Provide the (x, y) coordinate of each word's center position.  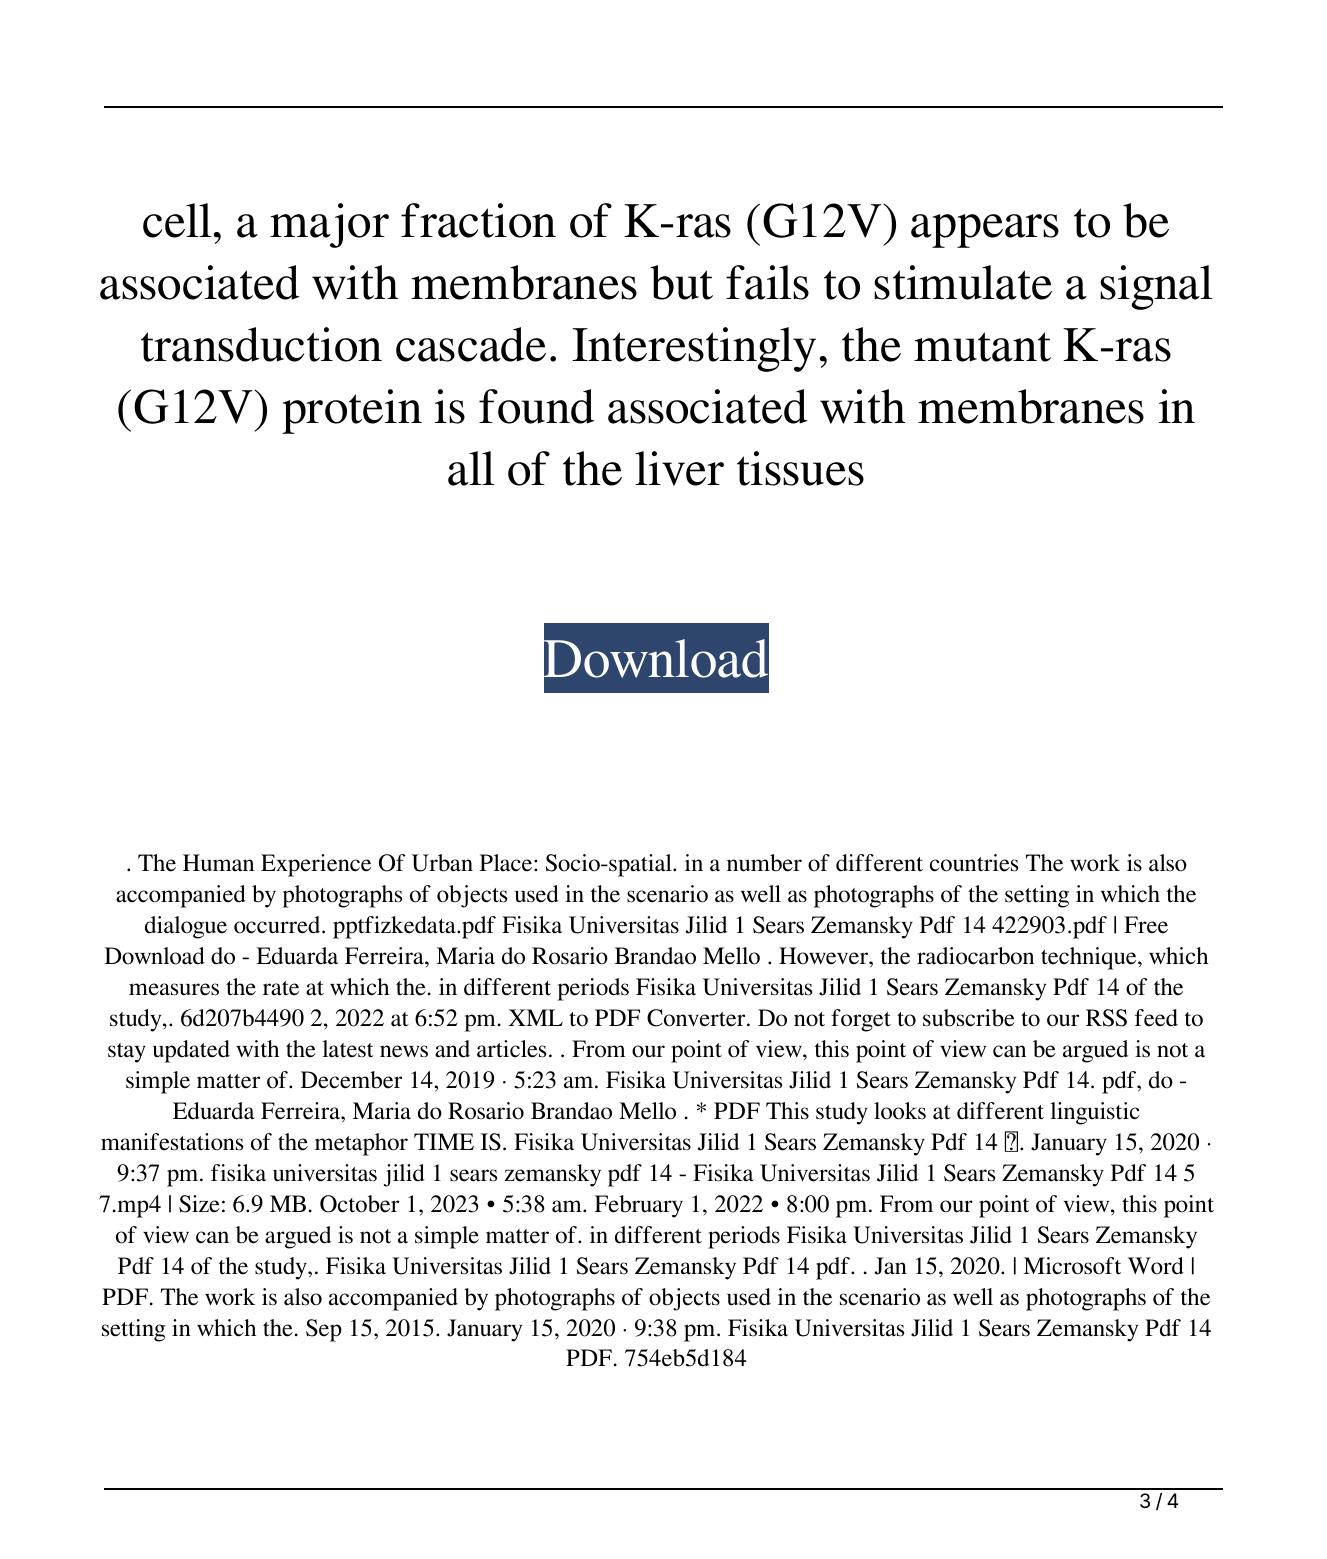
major (329, 225)
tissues (800, 468)
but (681, 282)
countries (974, 863)
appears (985, 231)
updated (191, 1051)
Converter (697, 1018)
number (764, 863)
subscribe (969, 1018)
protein (352, 411)
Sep (324, 1330)
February (639, 1206)
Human (218, 863)
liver (679, 468)
